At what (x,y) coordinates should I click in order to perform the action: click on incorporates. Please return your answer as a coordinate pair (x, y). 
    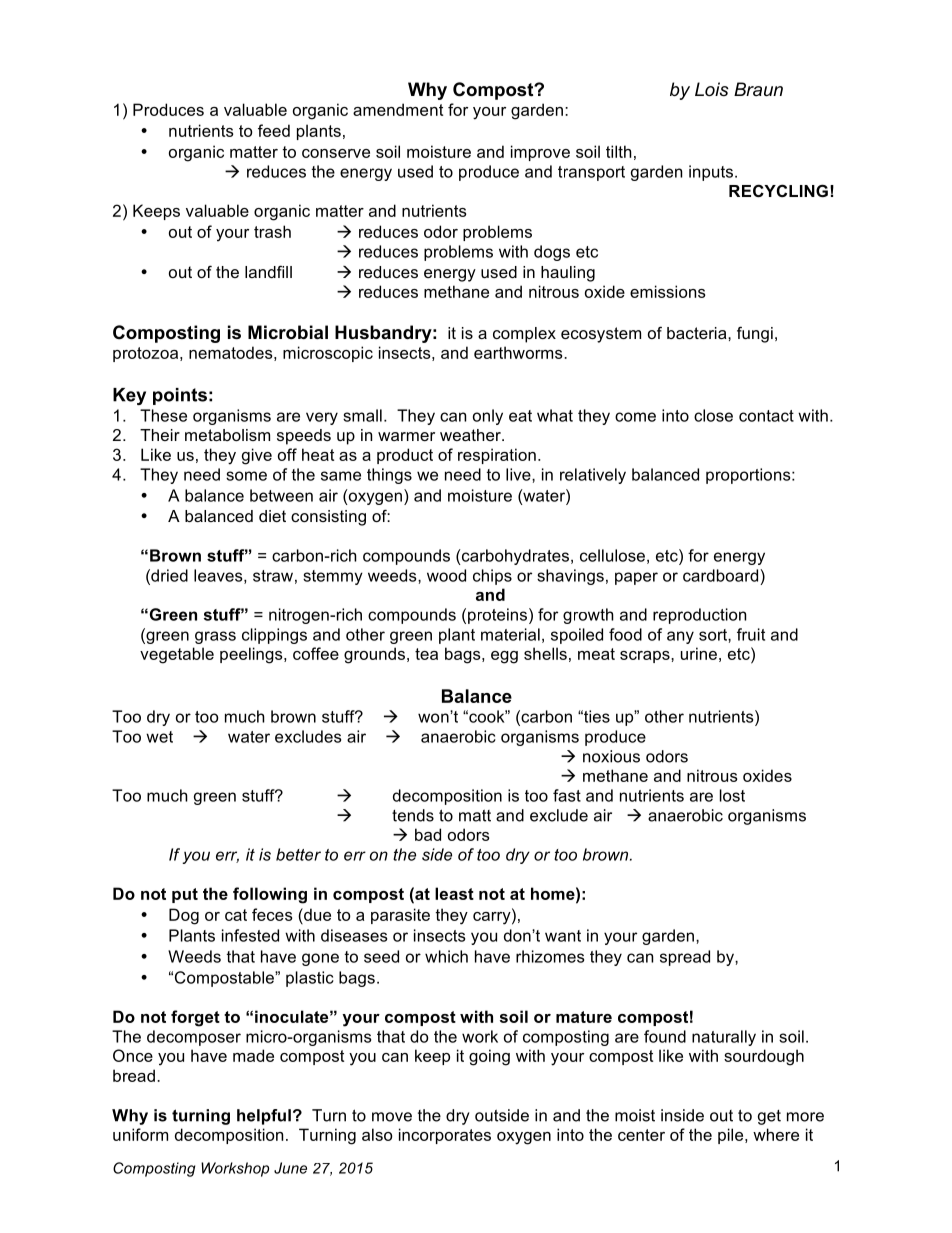
    Looking at the image, I should click on (445, 1136).
